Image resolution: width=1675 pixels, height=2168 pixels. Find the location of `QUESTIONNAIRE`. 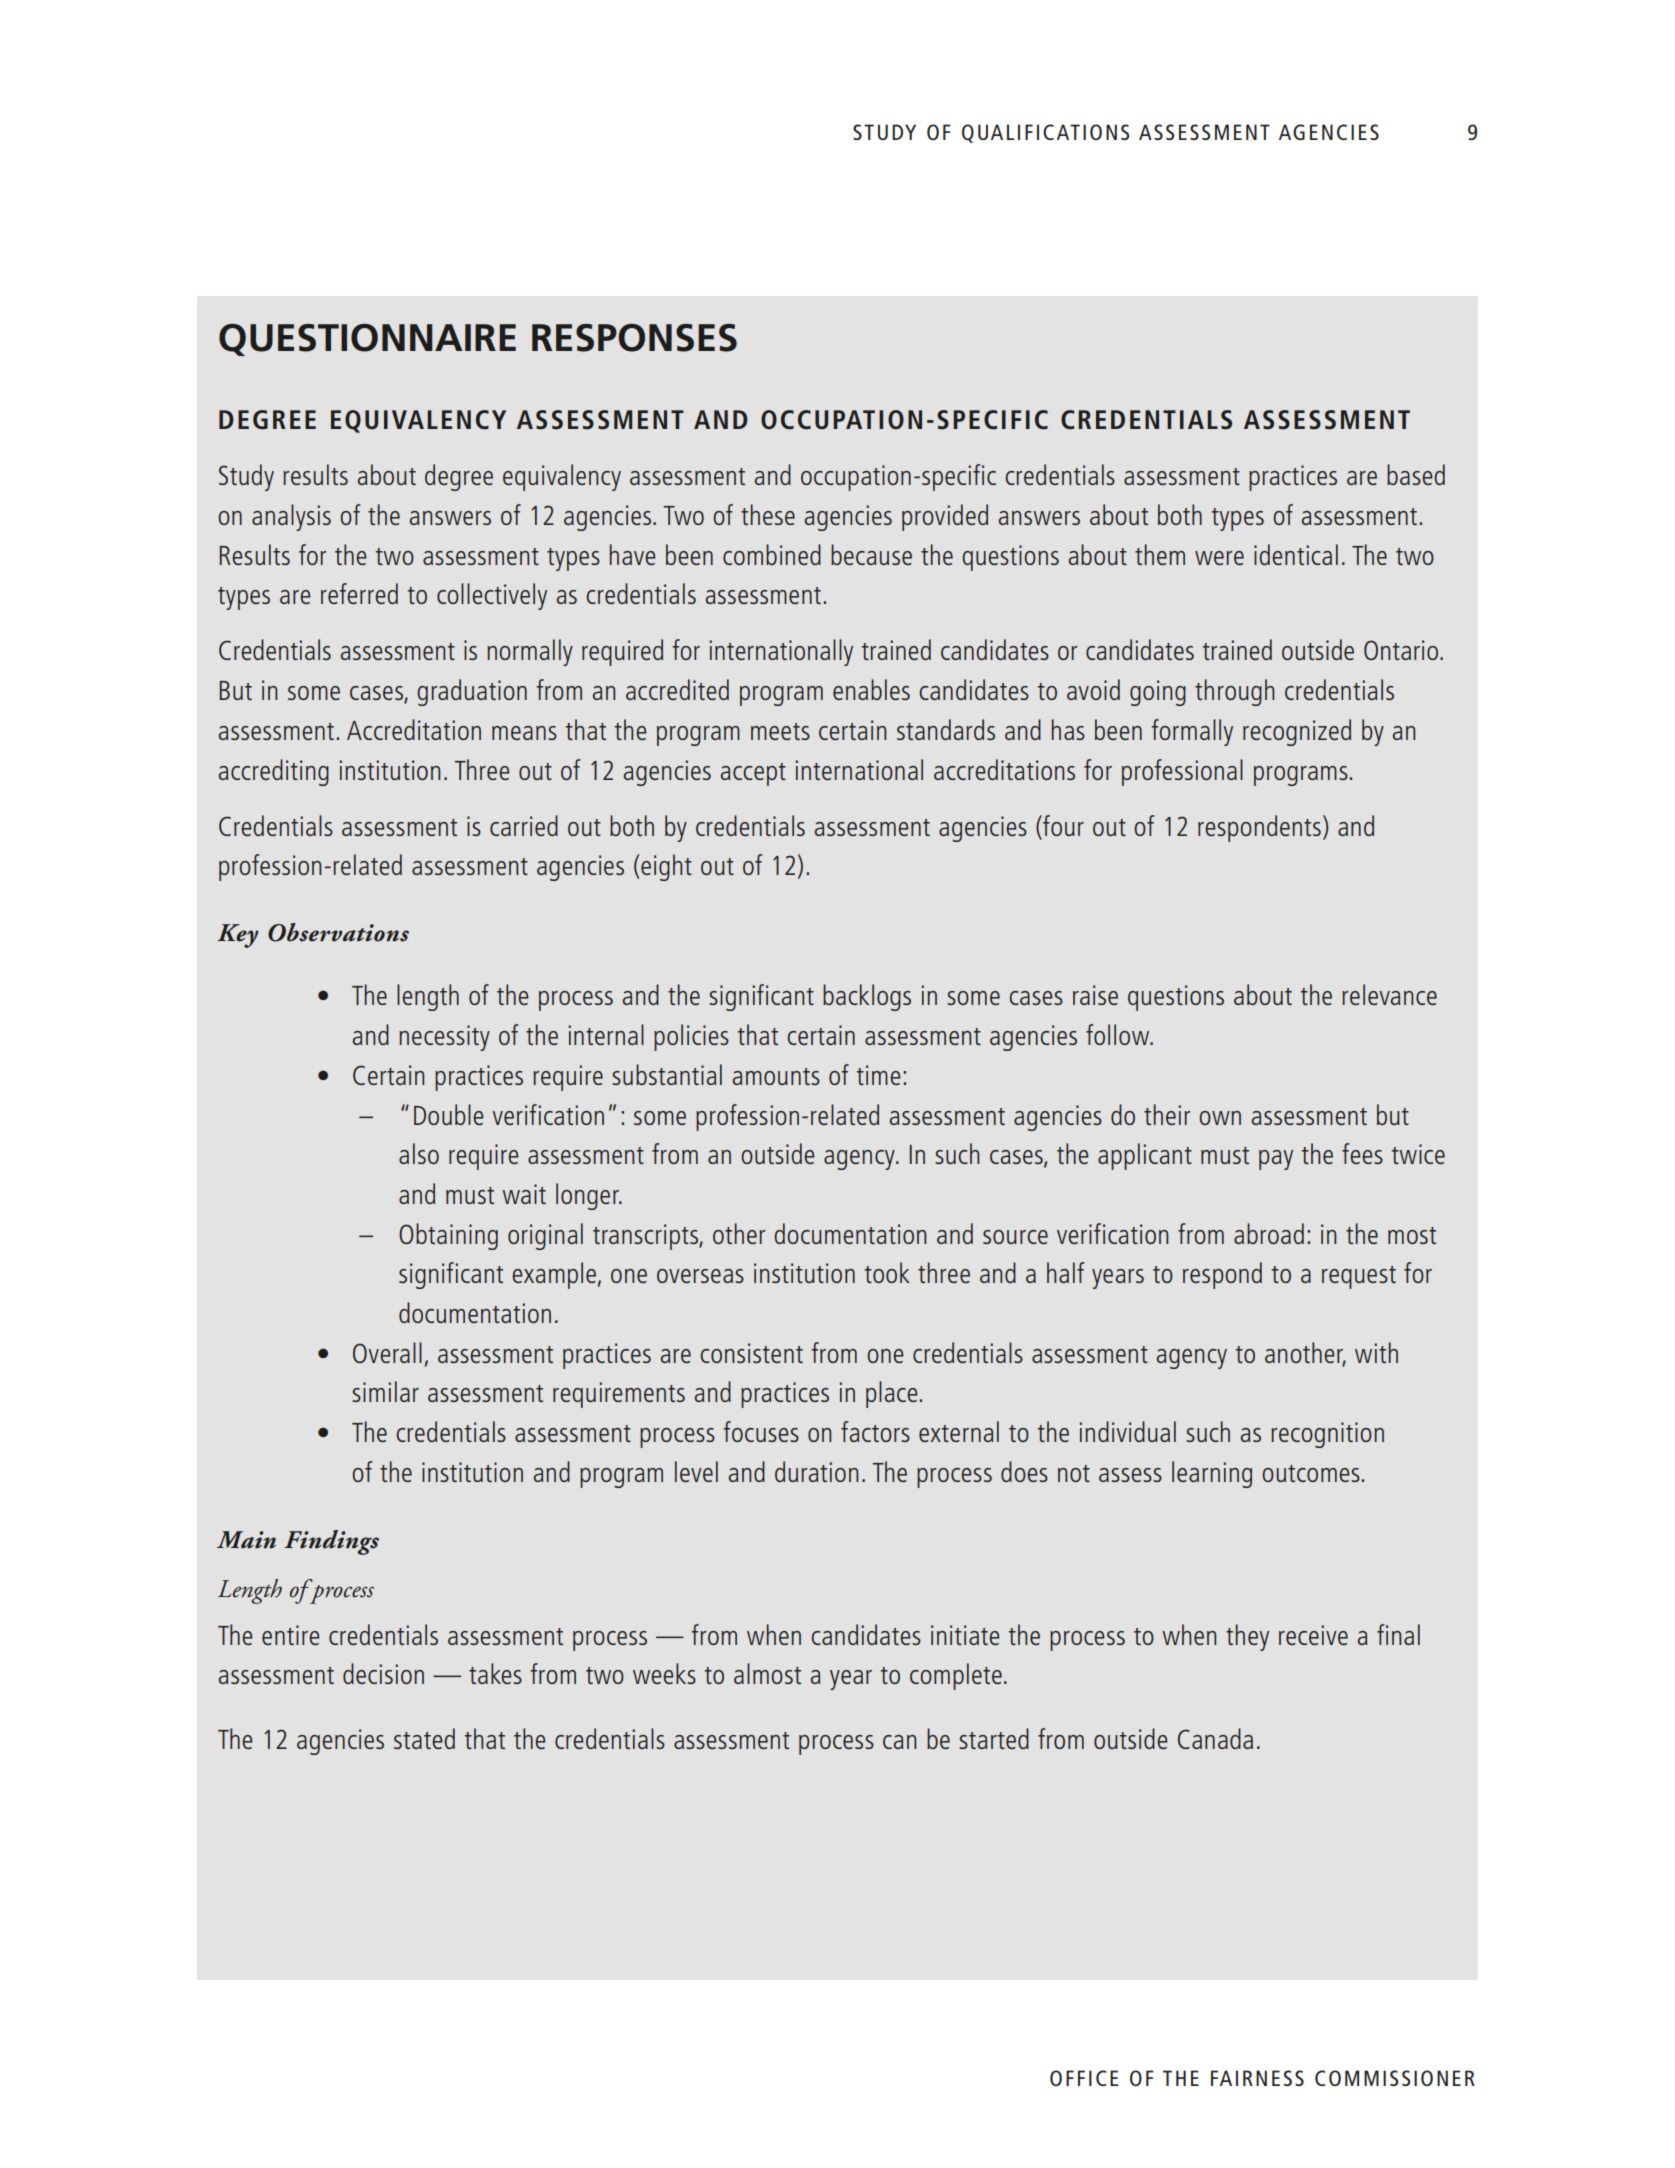

QUESTIONNAIRE is located at coordinates (367, 340).
